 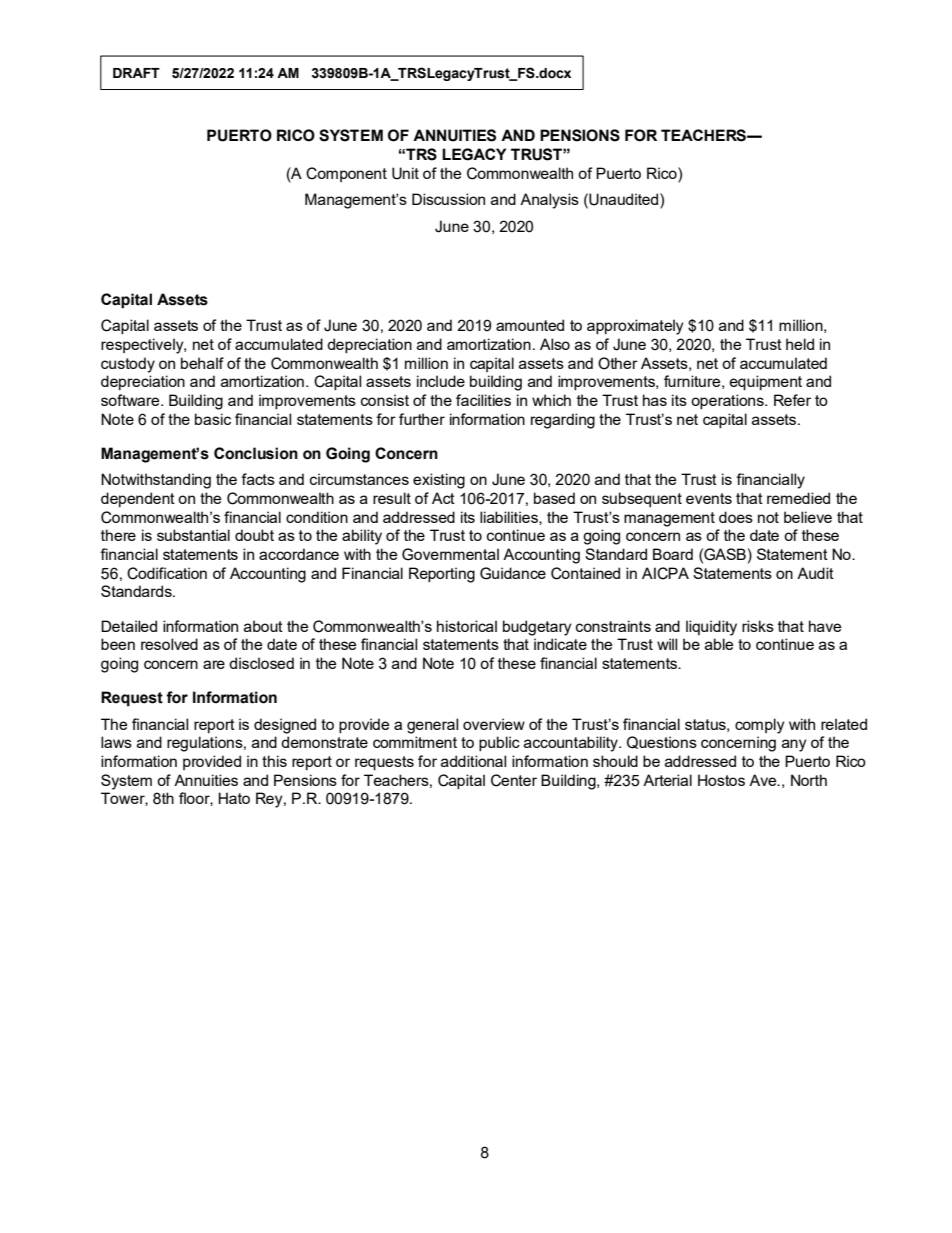 I want to click on basic, so click(x=213, y=419).
